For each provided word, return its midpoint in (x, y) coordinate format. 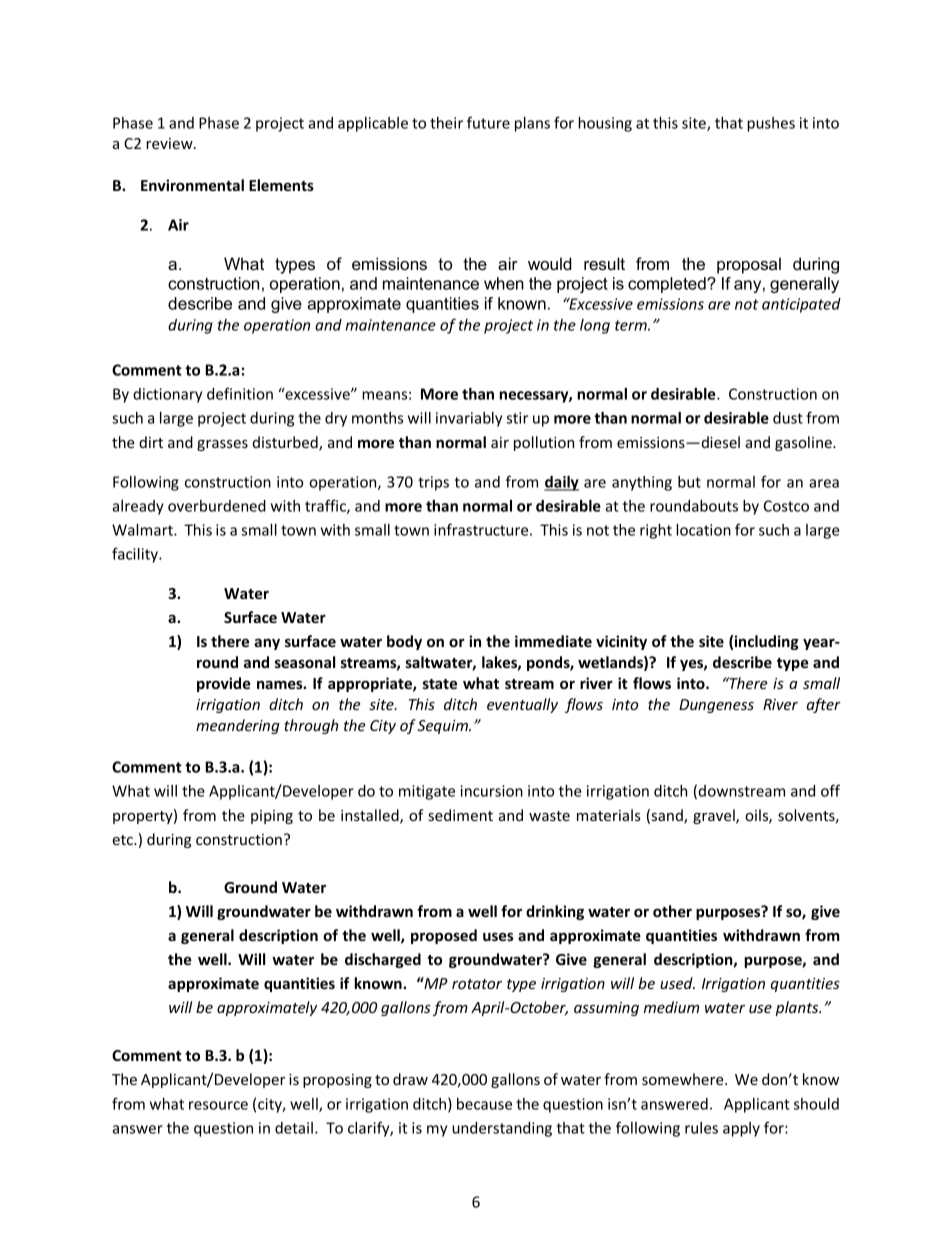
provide (224, 684)
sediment (460, 815)
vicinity (621, 642)
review (170, 143)
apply (741, 1129)
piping (272, 817)
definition (240, 393)
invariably (469, 419)
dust (788, 418)
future (488, 122)
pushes (771, 124)
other (672, 911)
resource (218, 1105)
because (484, 1104)
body (404, 642)
